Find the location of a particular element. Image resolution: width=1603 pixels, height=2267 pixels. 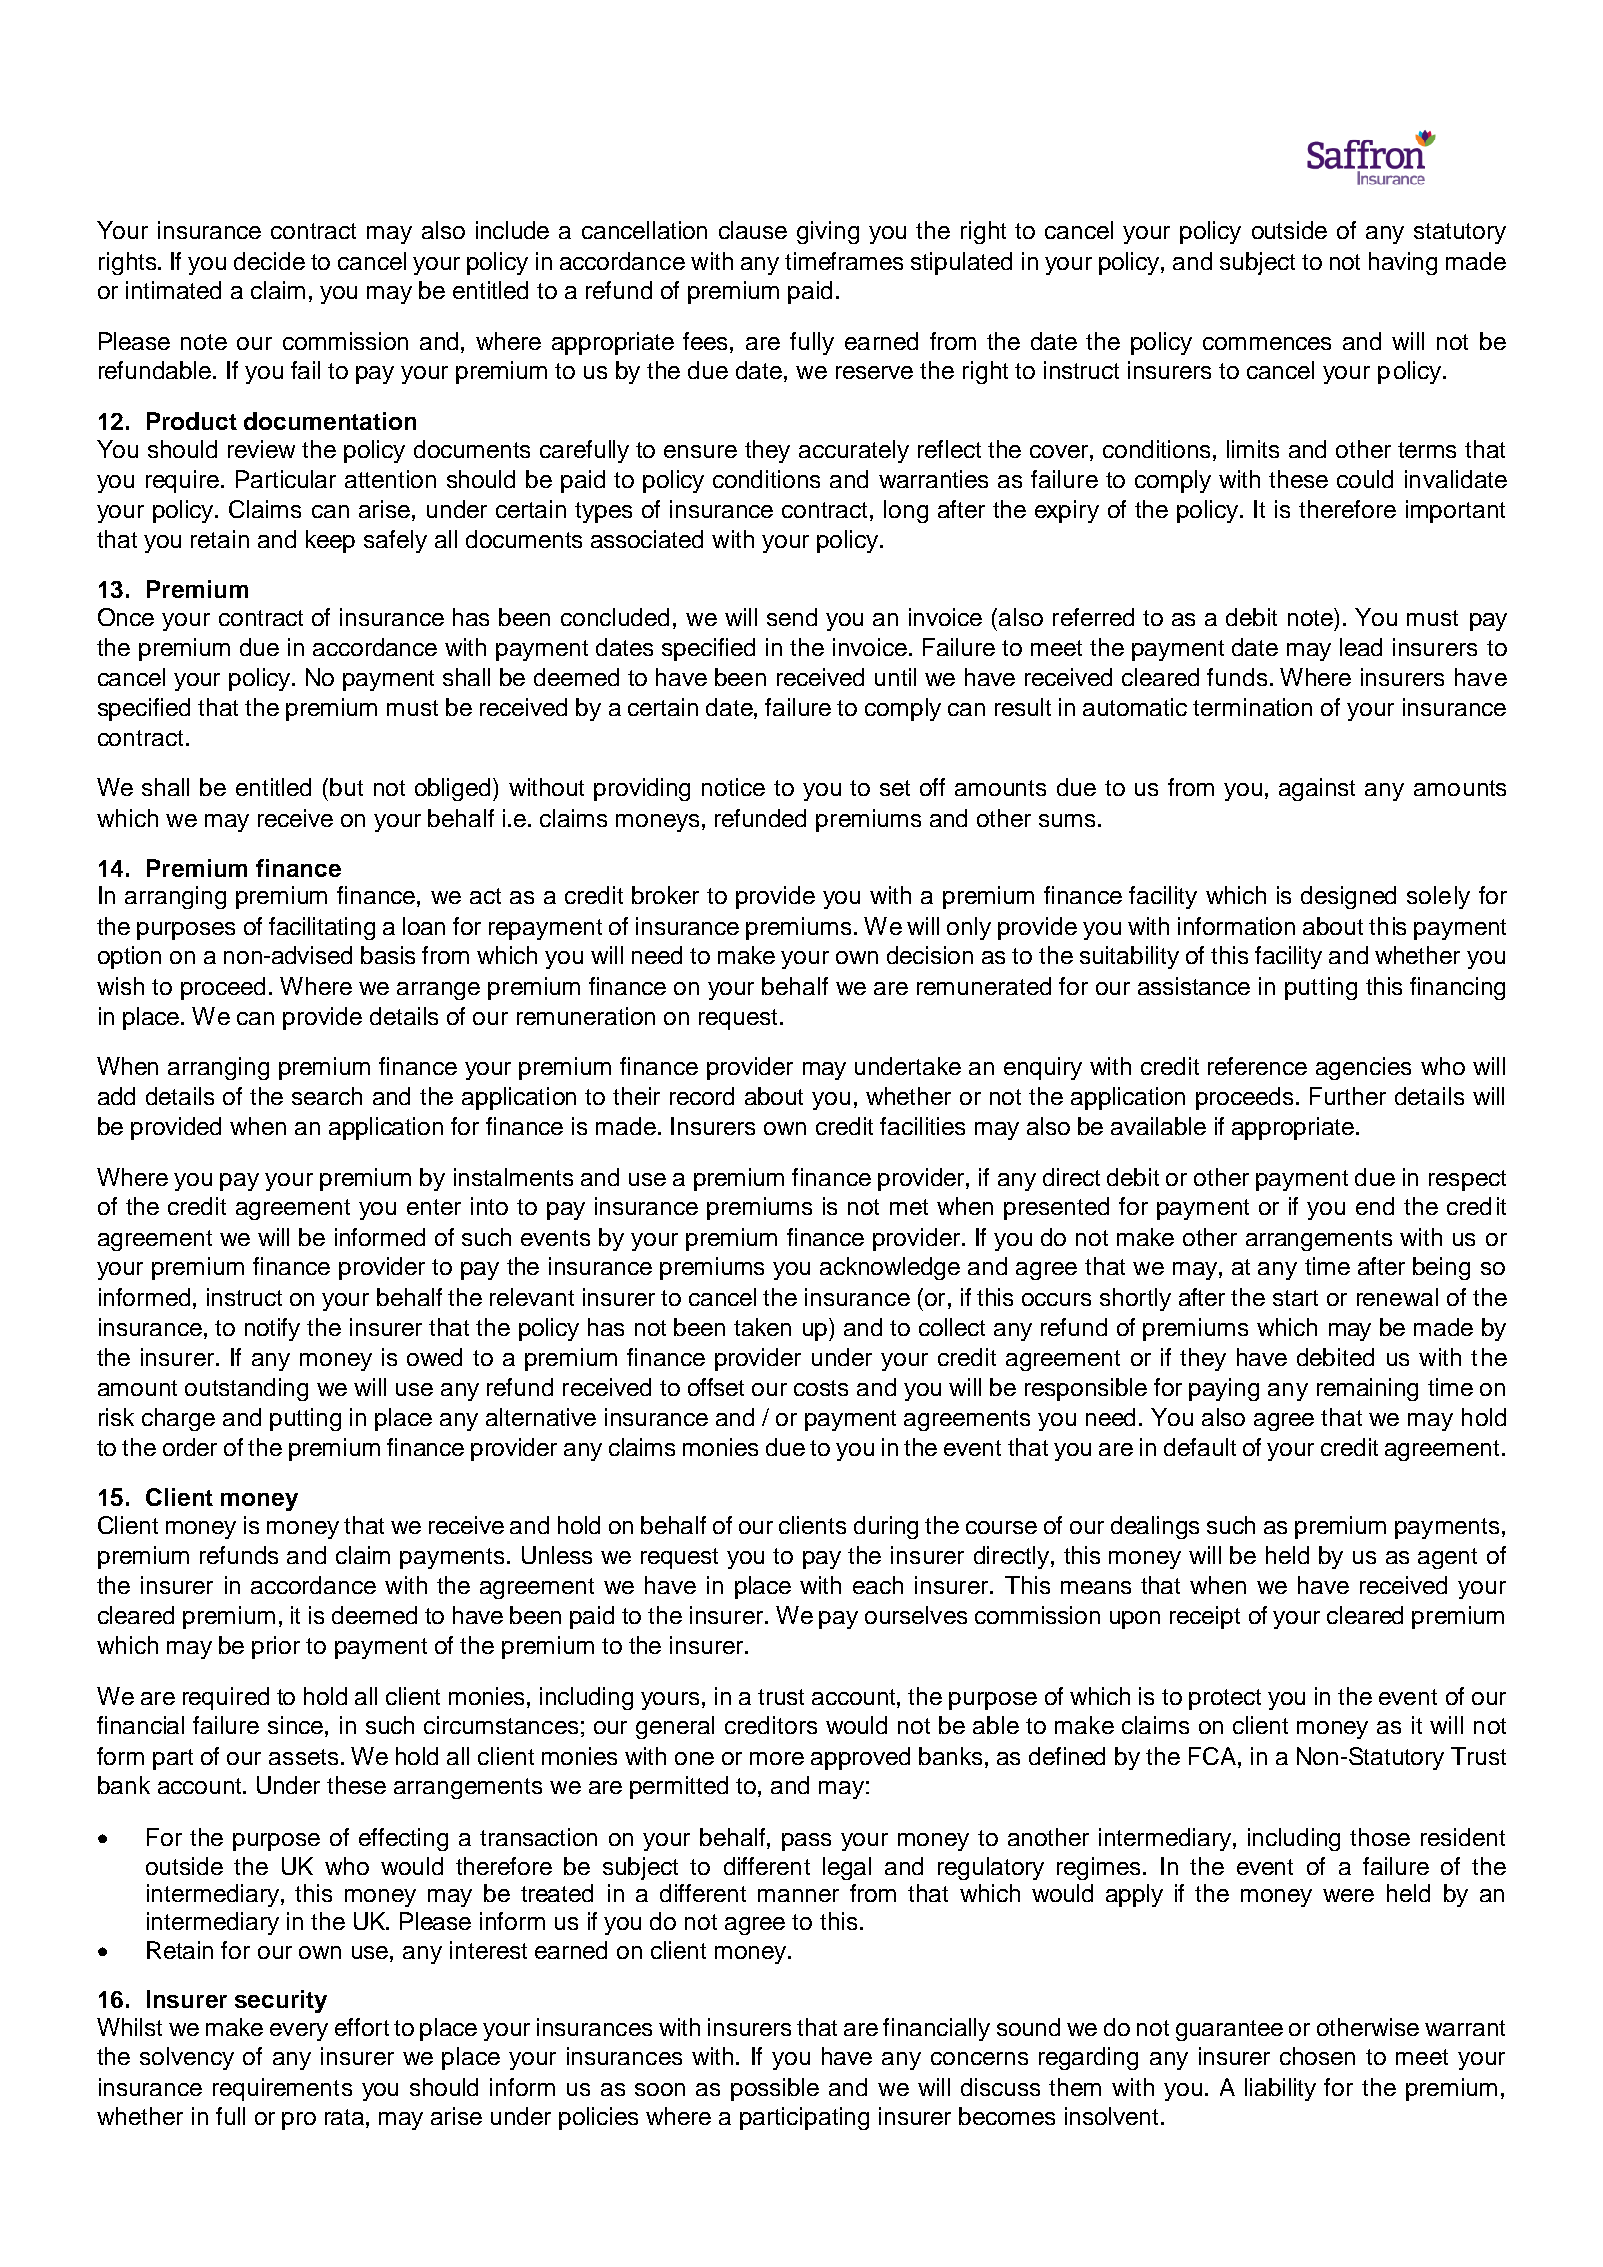

each is located at coordinates (878, 1585).
